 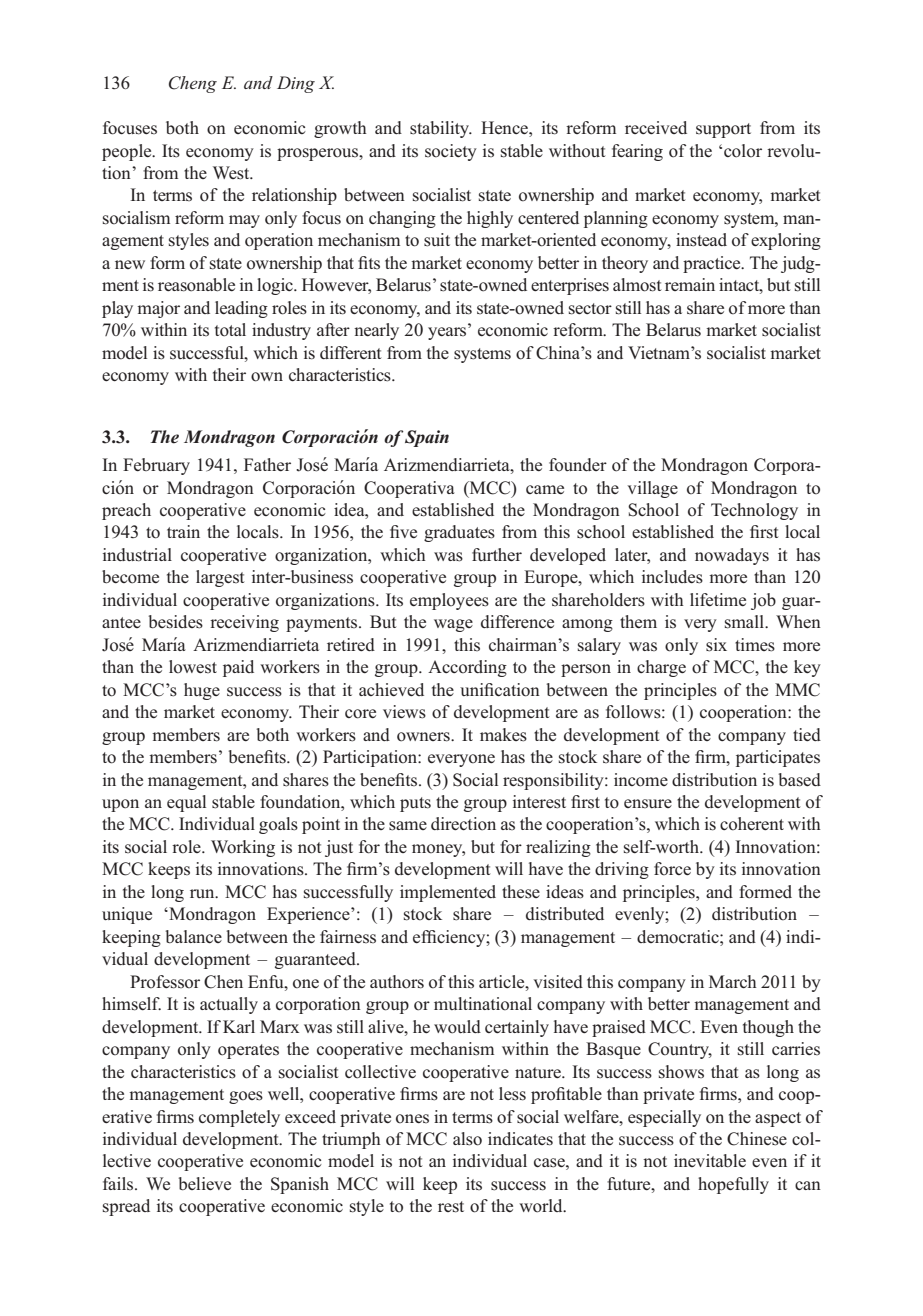 I want to click on same, so click(x=408, y=826).
